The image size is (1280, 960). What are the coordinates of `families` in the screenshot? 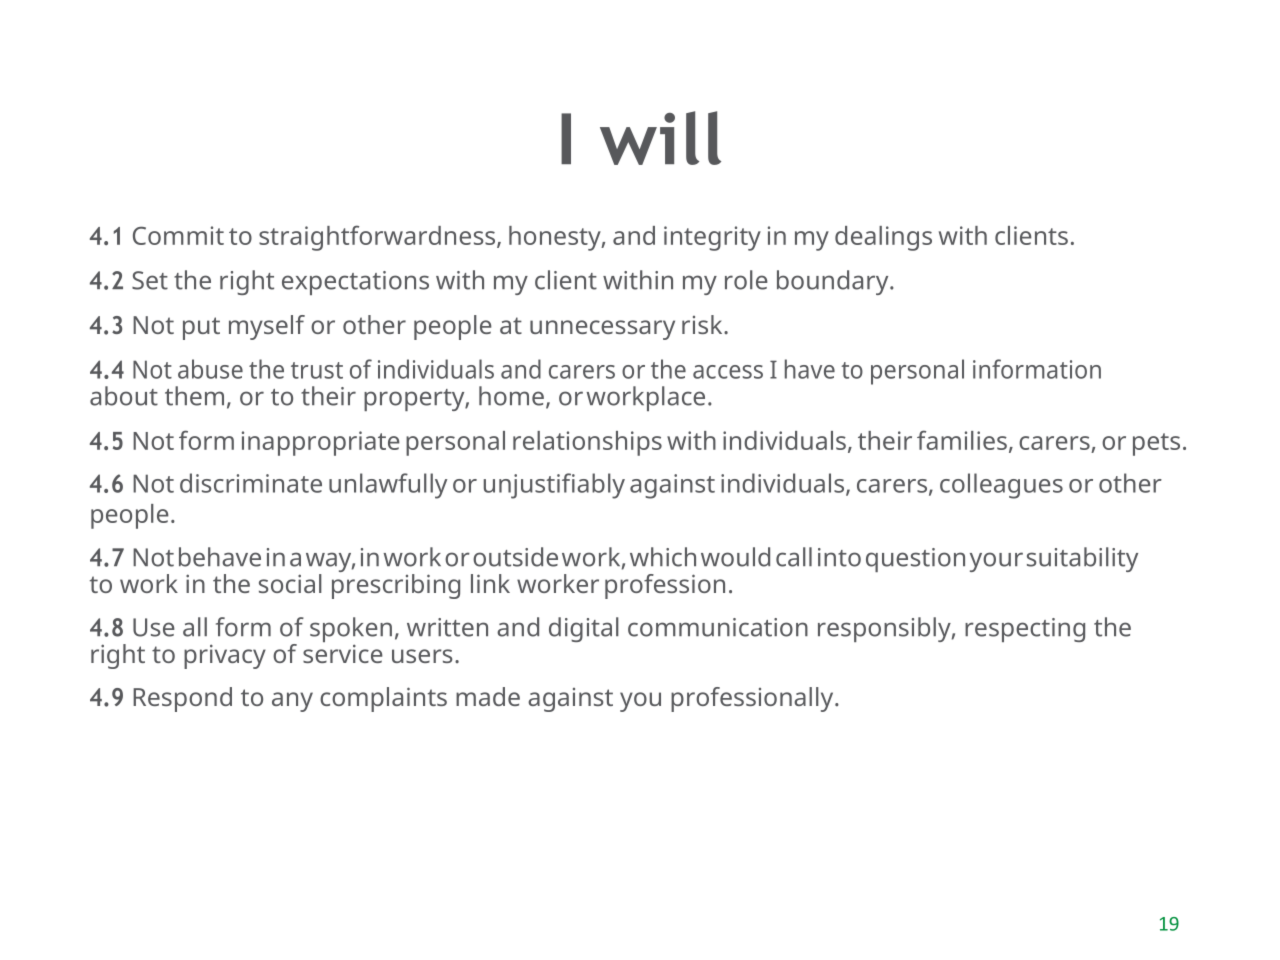 It's located at (962, 440).
